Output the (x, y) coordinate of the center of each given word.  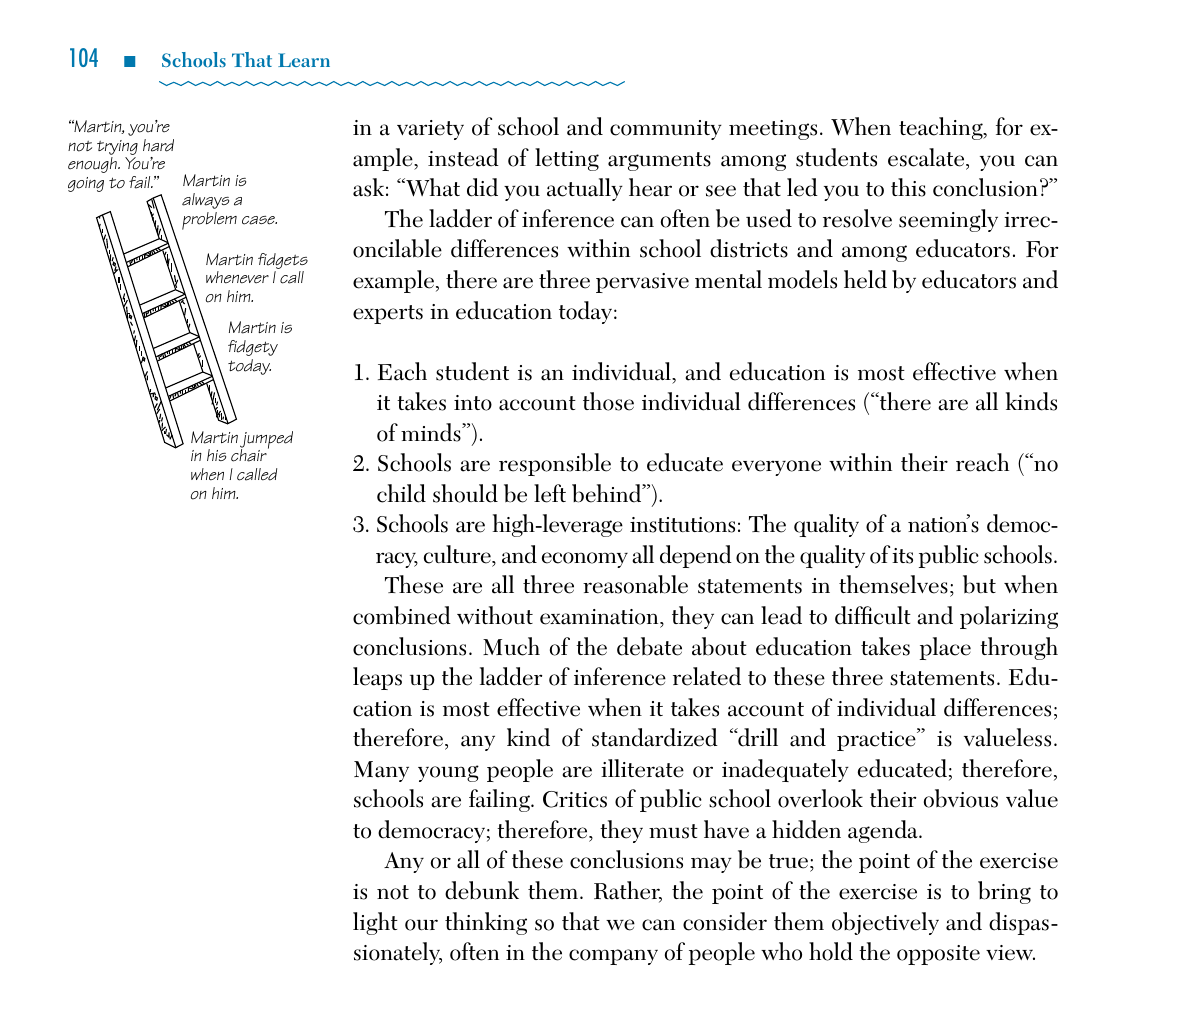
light (375, 923)
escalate (927, 158)
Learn (304, 60)
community (666, 130)
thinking (486, 923)
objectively (885, 923)
